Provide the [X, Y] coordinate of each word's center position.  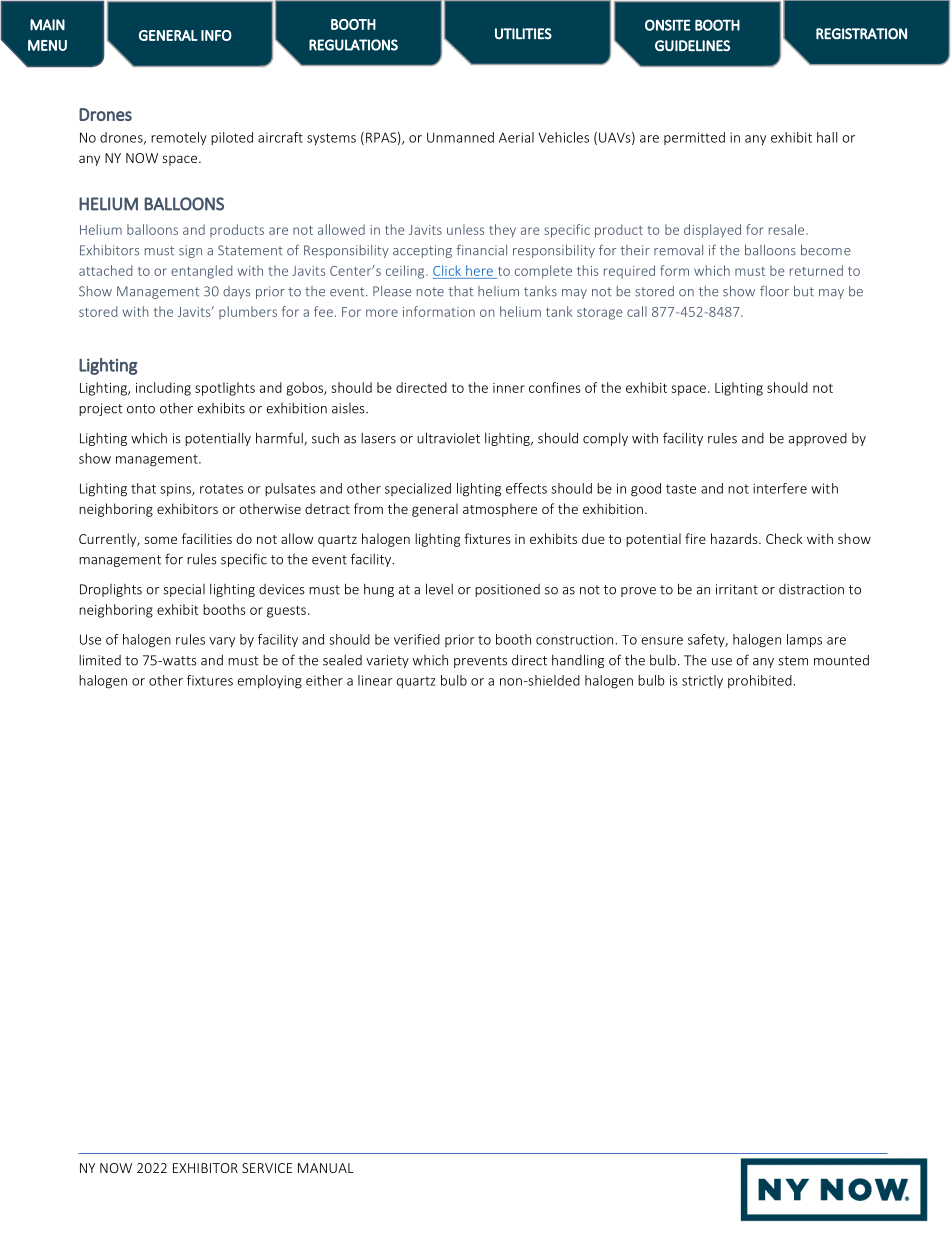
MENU [47, 45]
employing [270, 682]
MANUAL [326, 1168]
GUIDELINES [692, 45]
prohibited [760, 681]
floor [774, 291]
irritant [737, 589]
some [160, 540]
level [439, 589]
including [163, 389]
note [430, 292]
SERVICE [267, 1168]
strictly [702, 681]
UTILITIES [523, 34]
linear [375, 680]
